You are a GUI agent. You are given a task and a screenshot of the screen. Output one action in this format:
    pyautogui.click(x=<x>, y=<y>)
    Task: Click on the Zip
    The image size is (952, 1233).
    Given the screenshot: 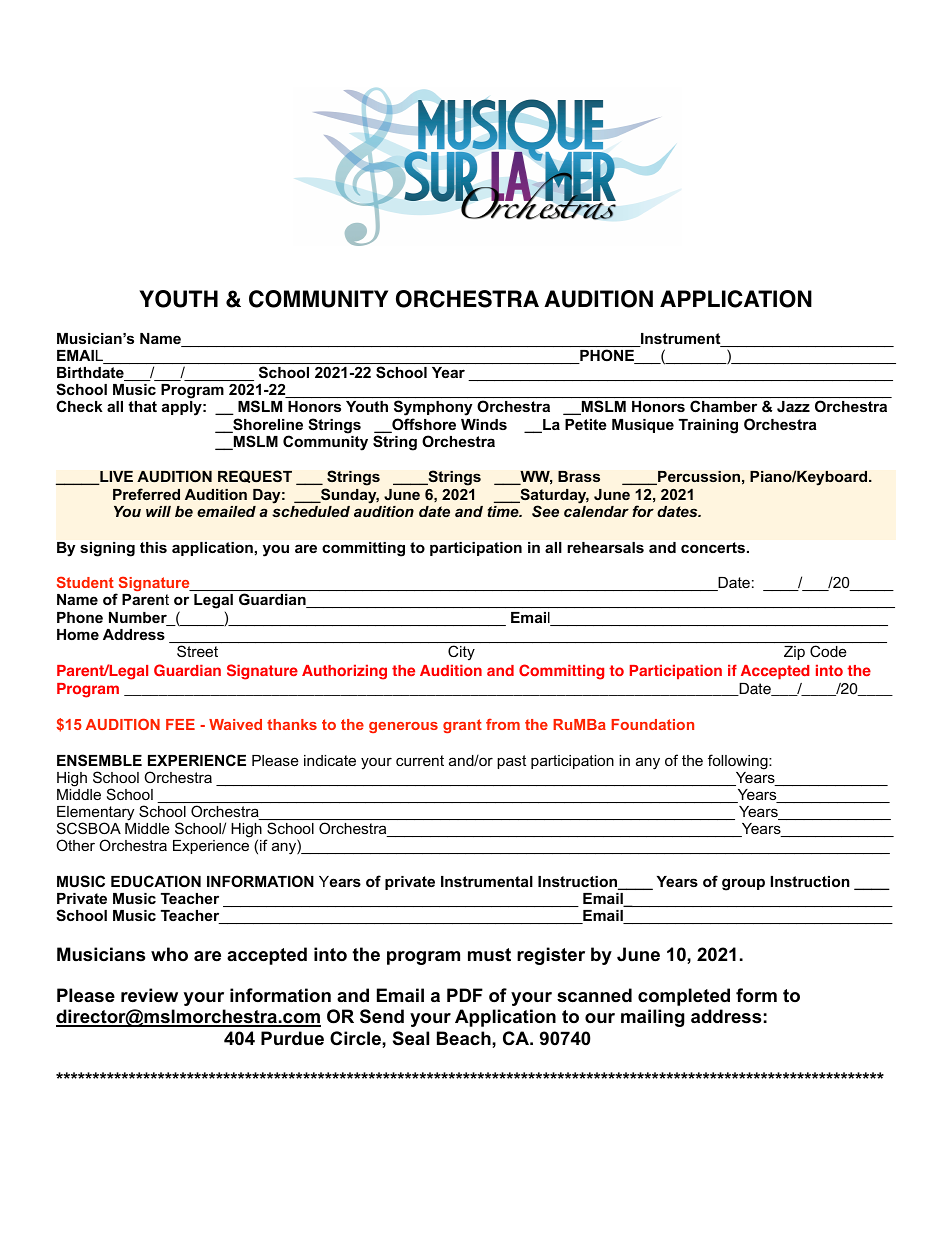 What is the action you would take?
    pyautogui.click(x=794, y=653)
